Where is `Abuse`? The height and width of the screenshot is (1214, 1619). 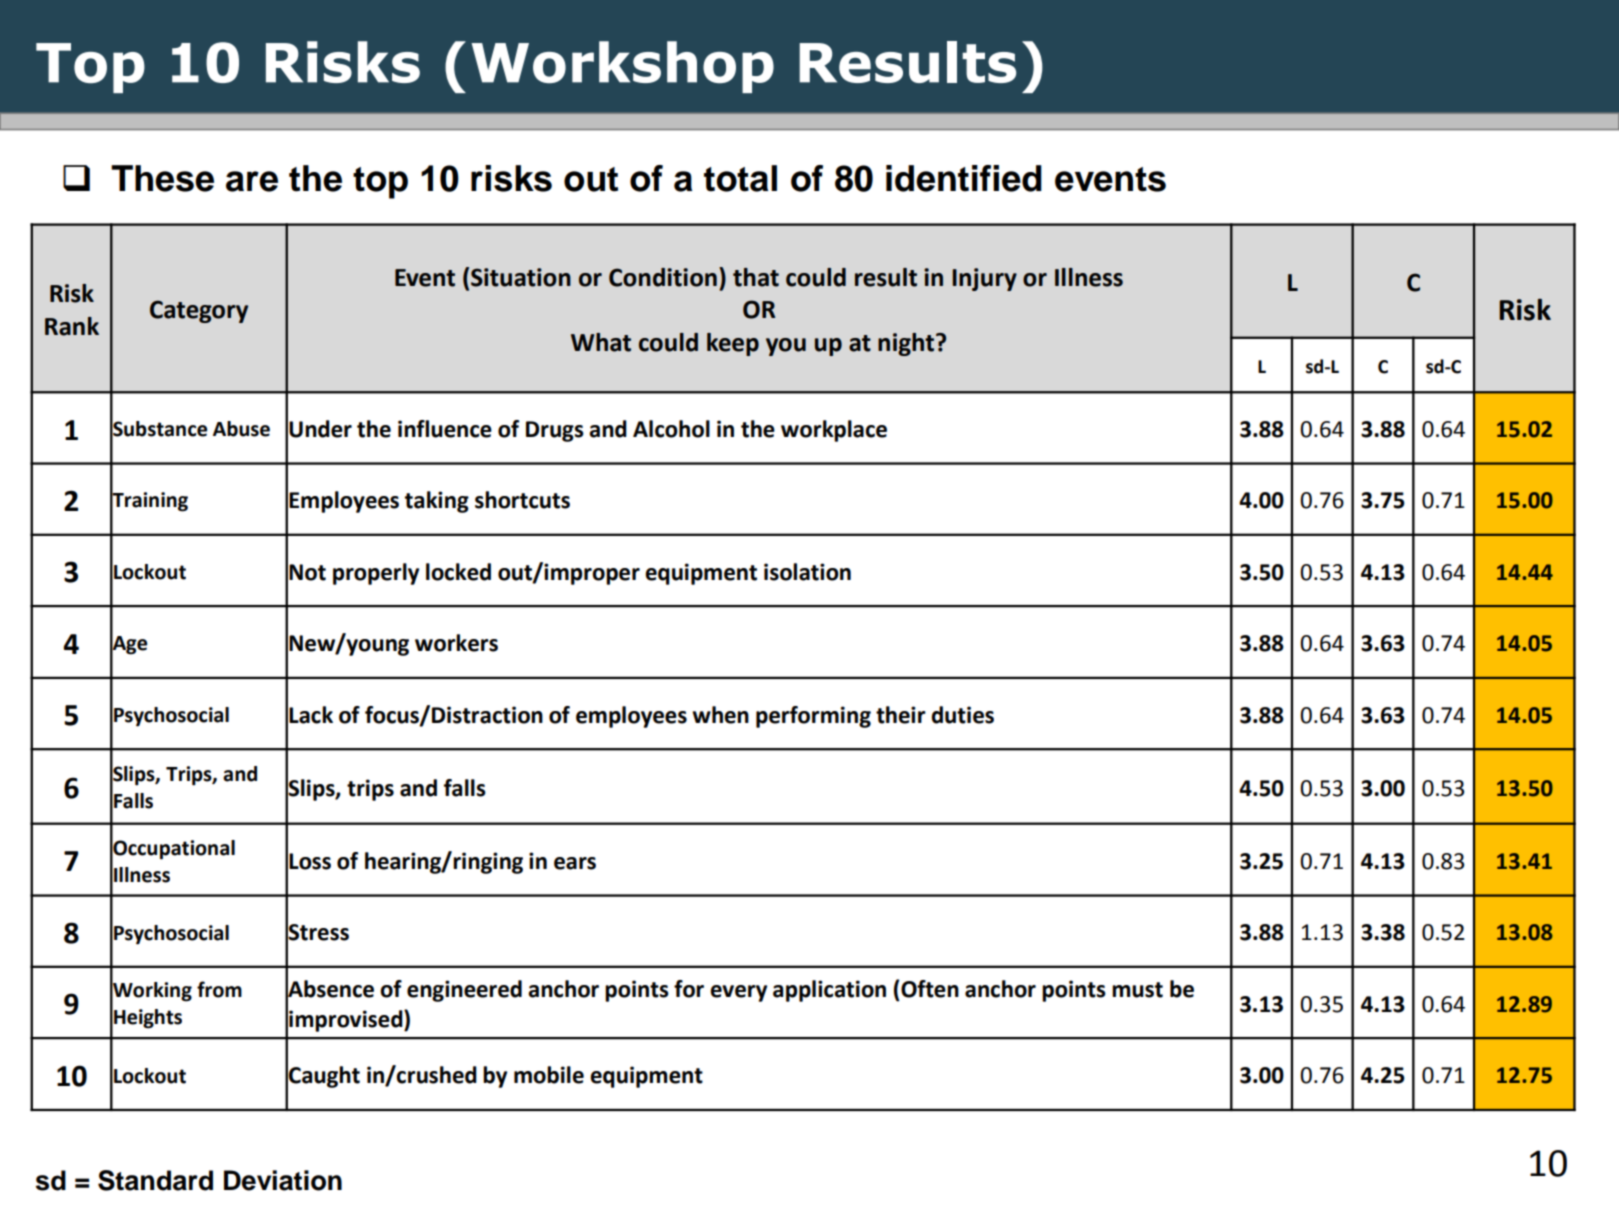 Abuse is located at coordinates (241, 429).
